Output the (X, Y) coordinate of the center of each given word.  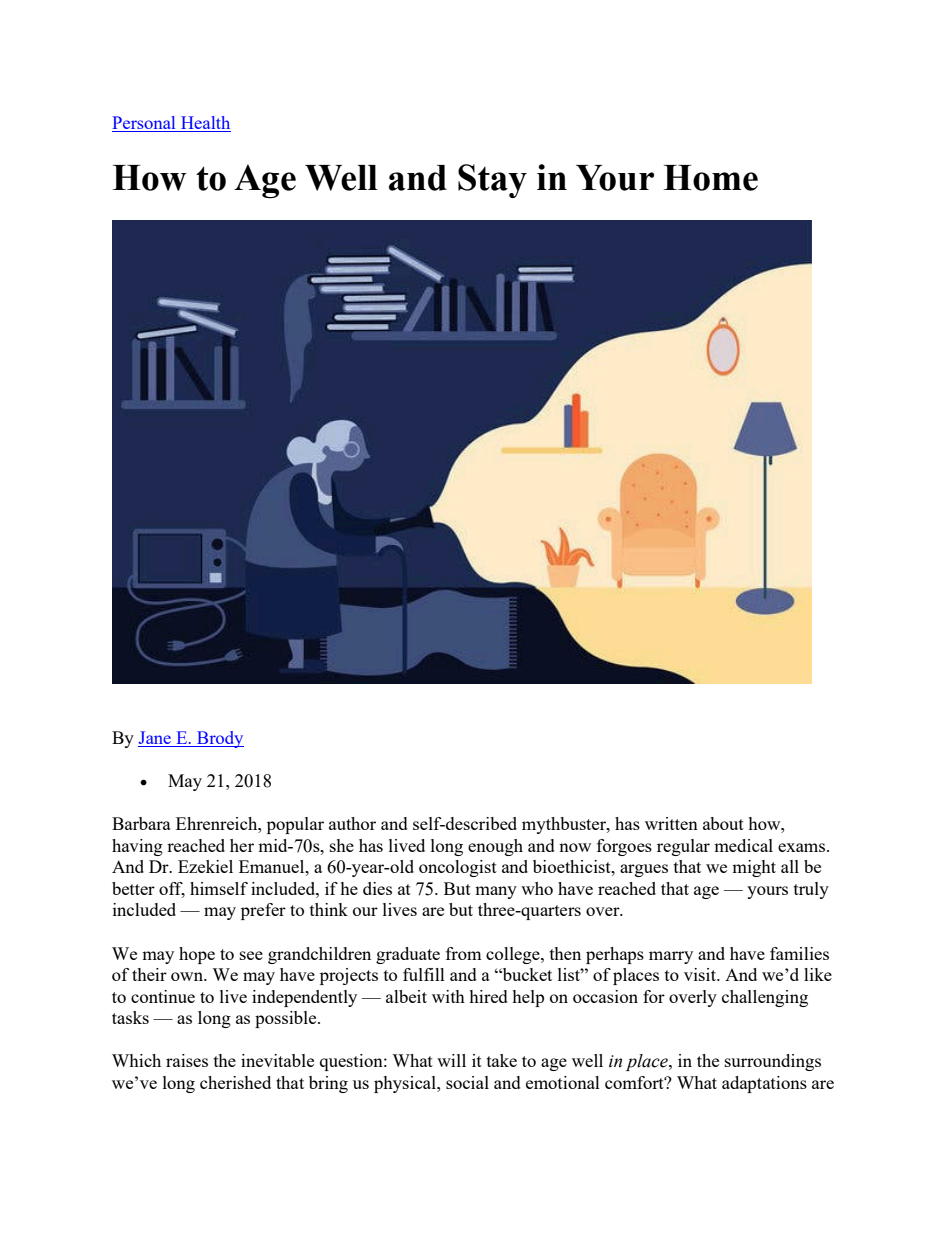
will (451, 1060)
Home (711, 178)
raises (187, 1060)
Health (205, 124)
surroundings (773, 1062)
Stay (492, 181)
